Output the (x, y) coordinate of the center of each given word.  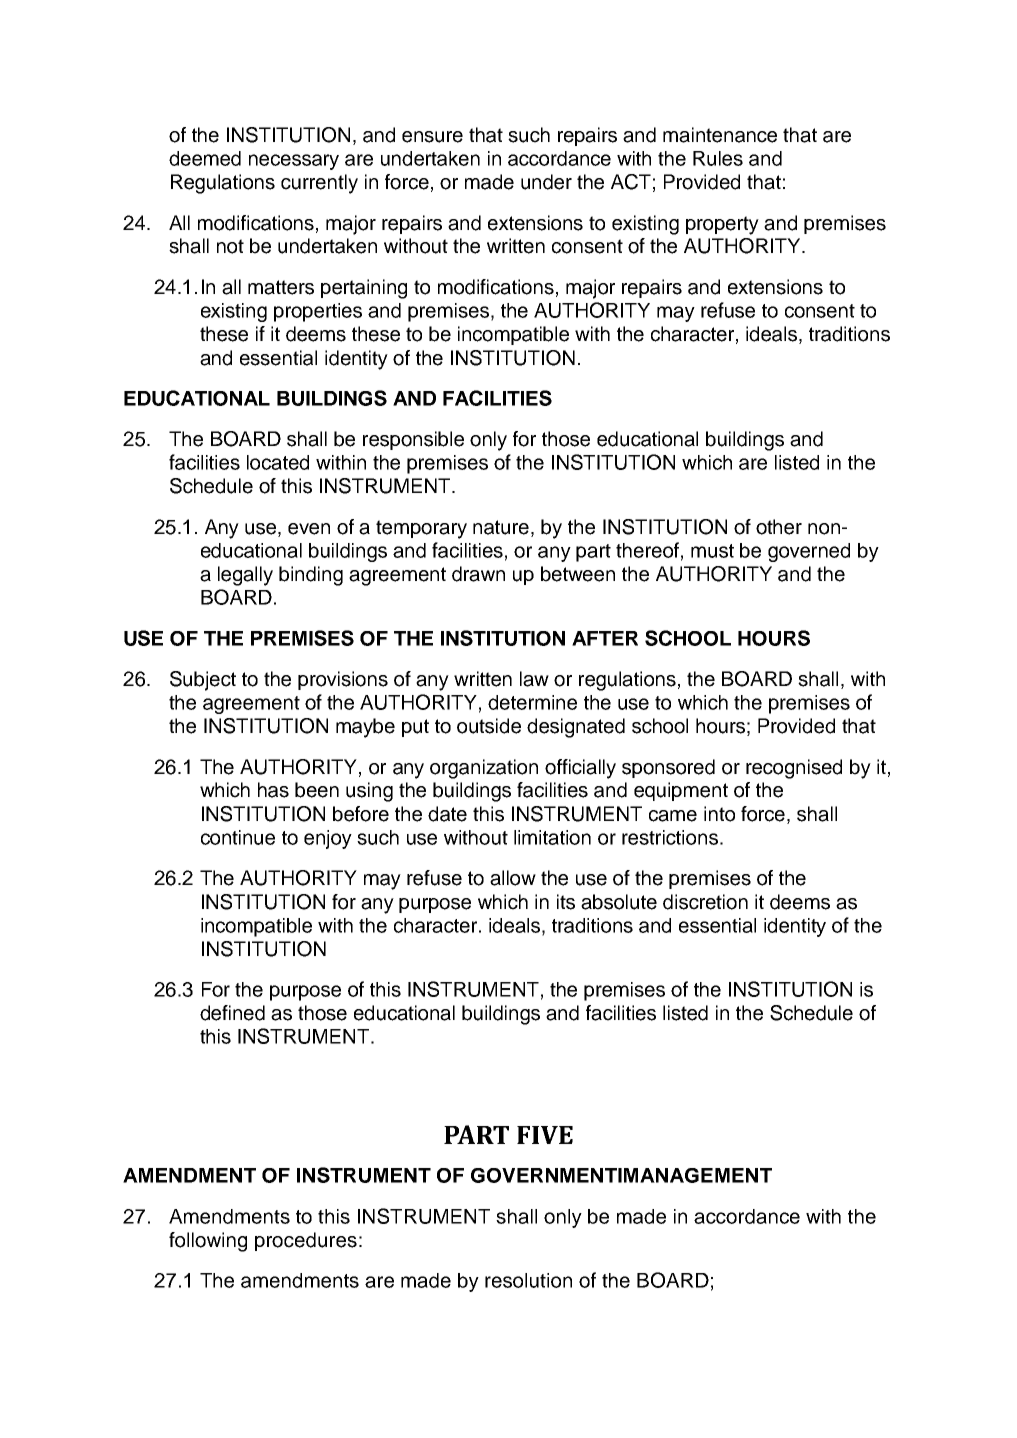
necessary (294, 162)
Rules (718, 158)
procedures (306, 1241)
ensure (432, 137)
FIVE (545, 1135)
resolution (528, 1280)
